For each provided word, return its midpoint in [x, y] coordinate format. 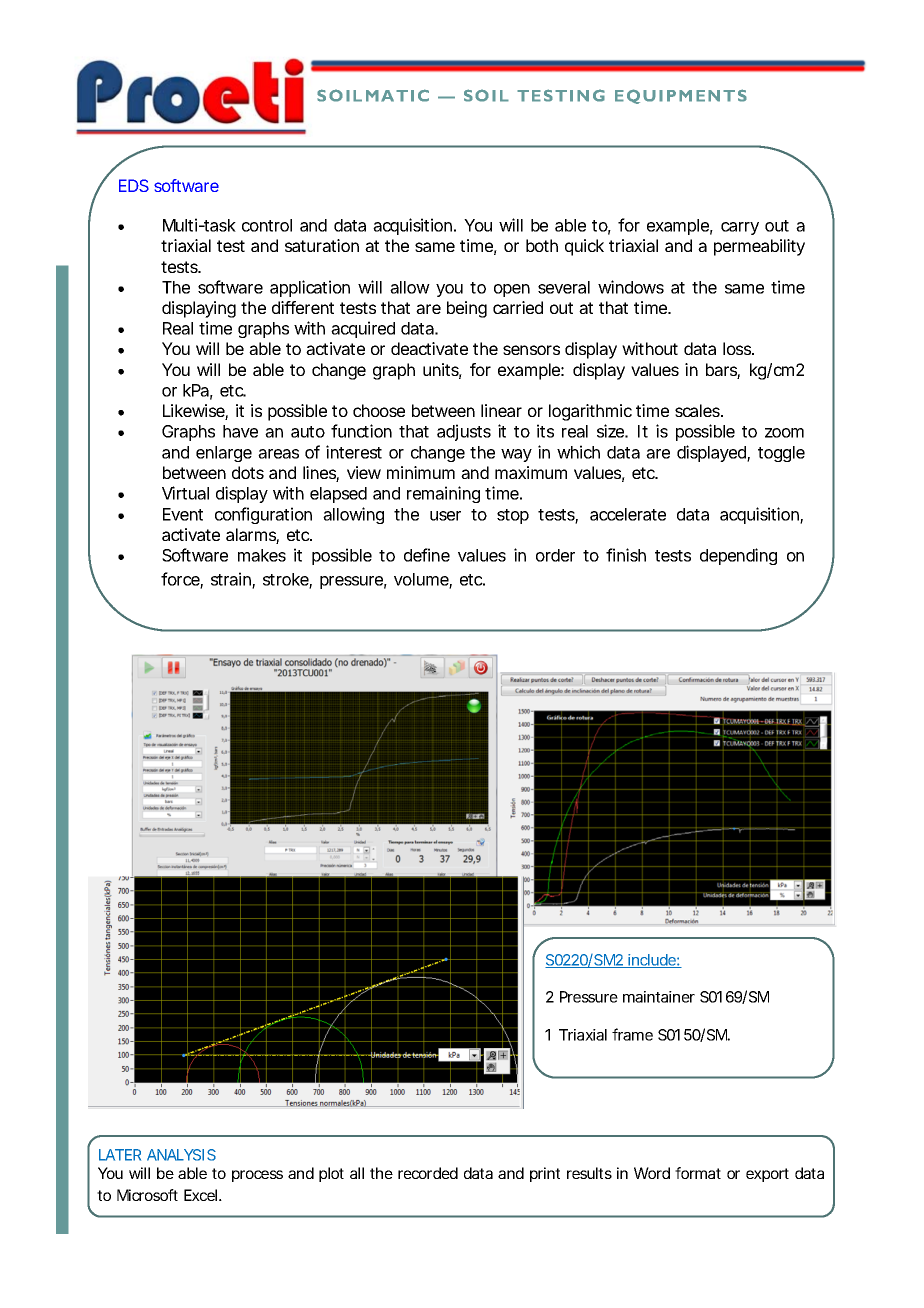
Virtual [185, 493]
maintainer [659, 997]
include [653, 961]
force [182, 580]
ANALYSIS [181, 1155]
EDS [134, 185]
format [698, 1173]
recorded [428, 1173]
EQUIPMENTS [681, 96]
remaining [443, 494]
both [542, 245]
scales [699, 410]
